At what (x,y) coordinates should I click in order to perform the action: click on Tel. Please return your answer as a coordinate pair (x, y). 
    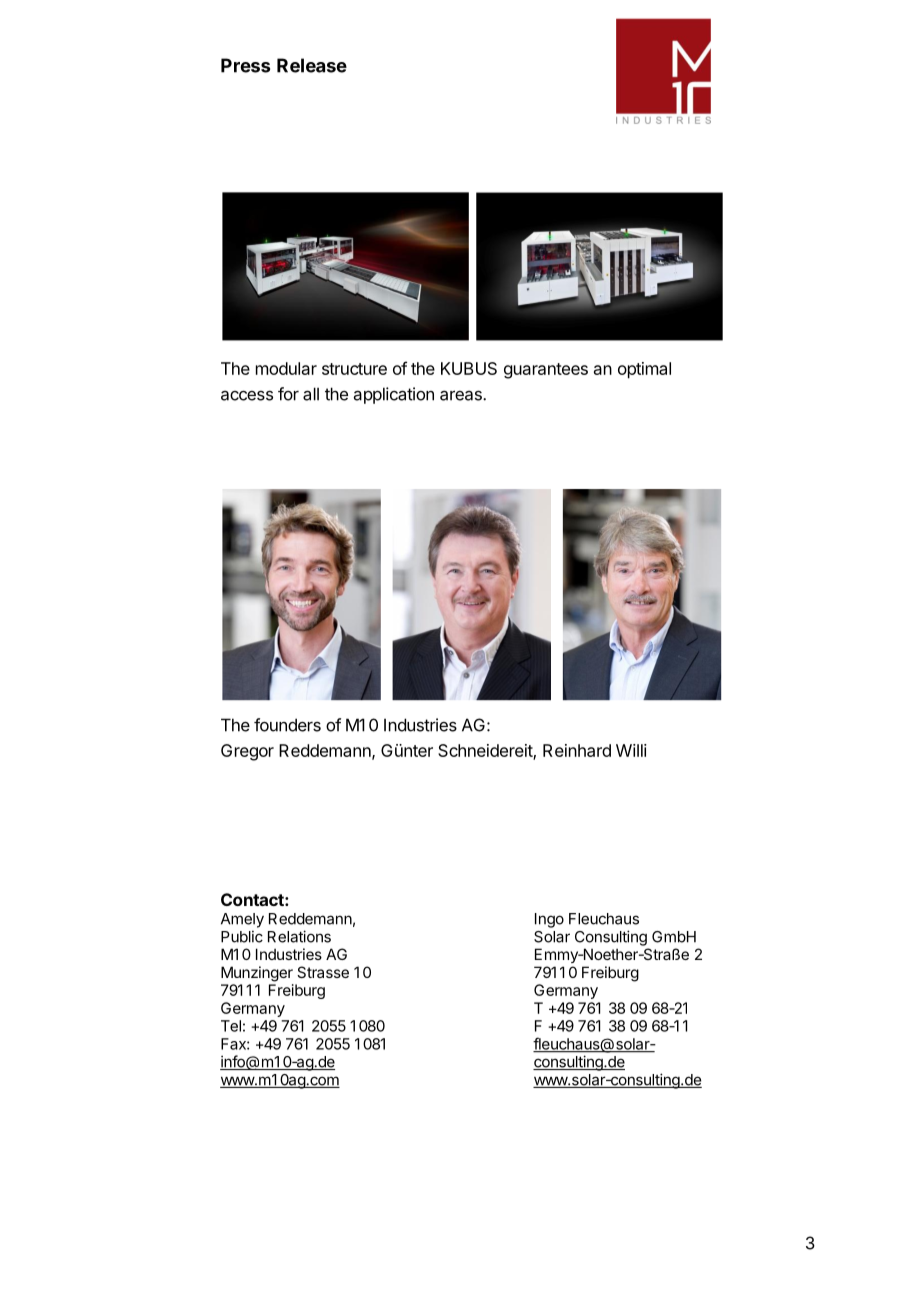
    Looking at the image, I should click on (231, 1026).
